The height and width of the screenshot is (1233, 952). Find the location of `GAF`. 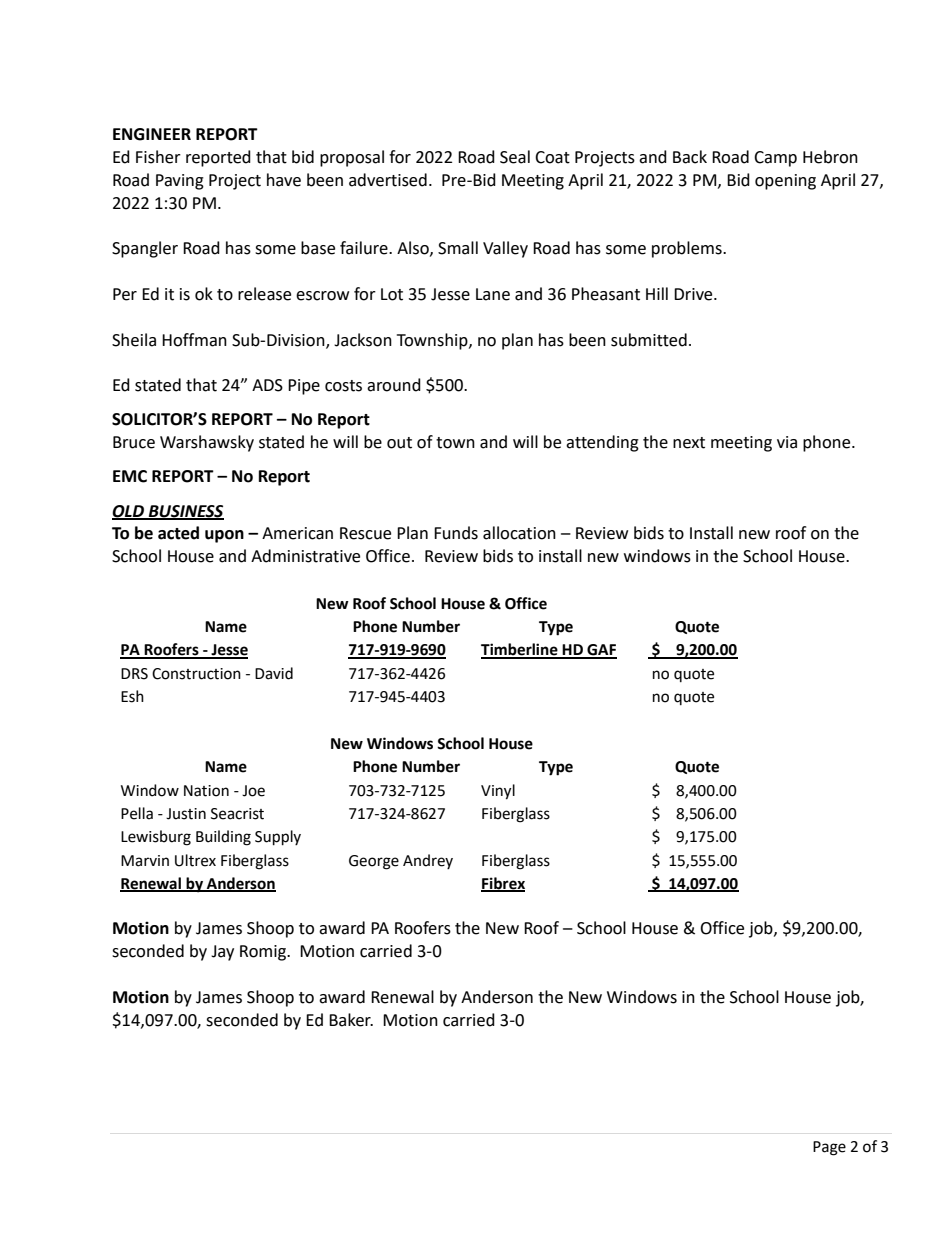

GAF is located at coordinates (601, 651).
